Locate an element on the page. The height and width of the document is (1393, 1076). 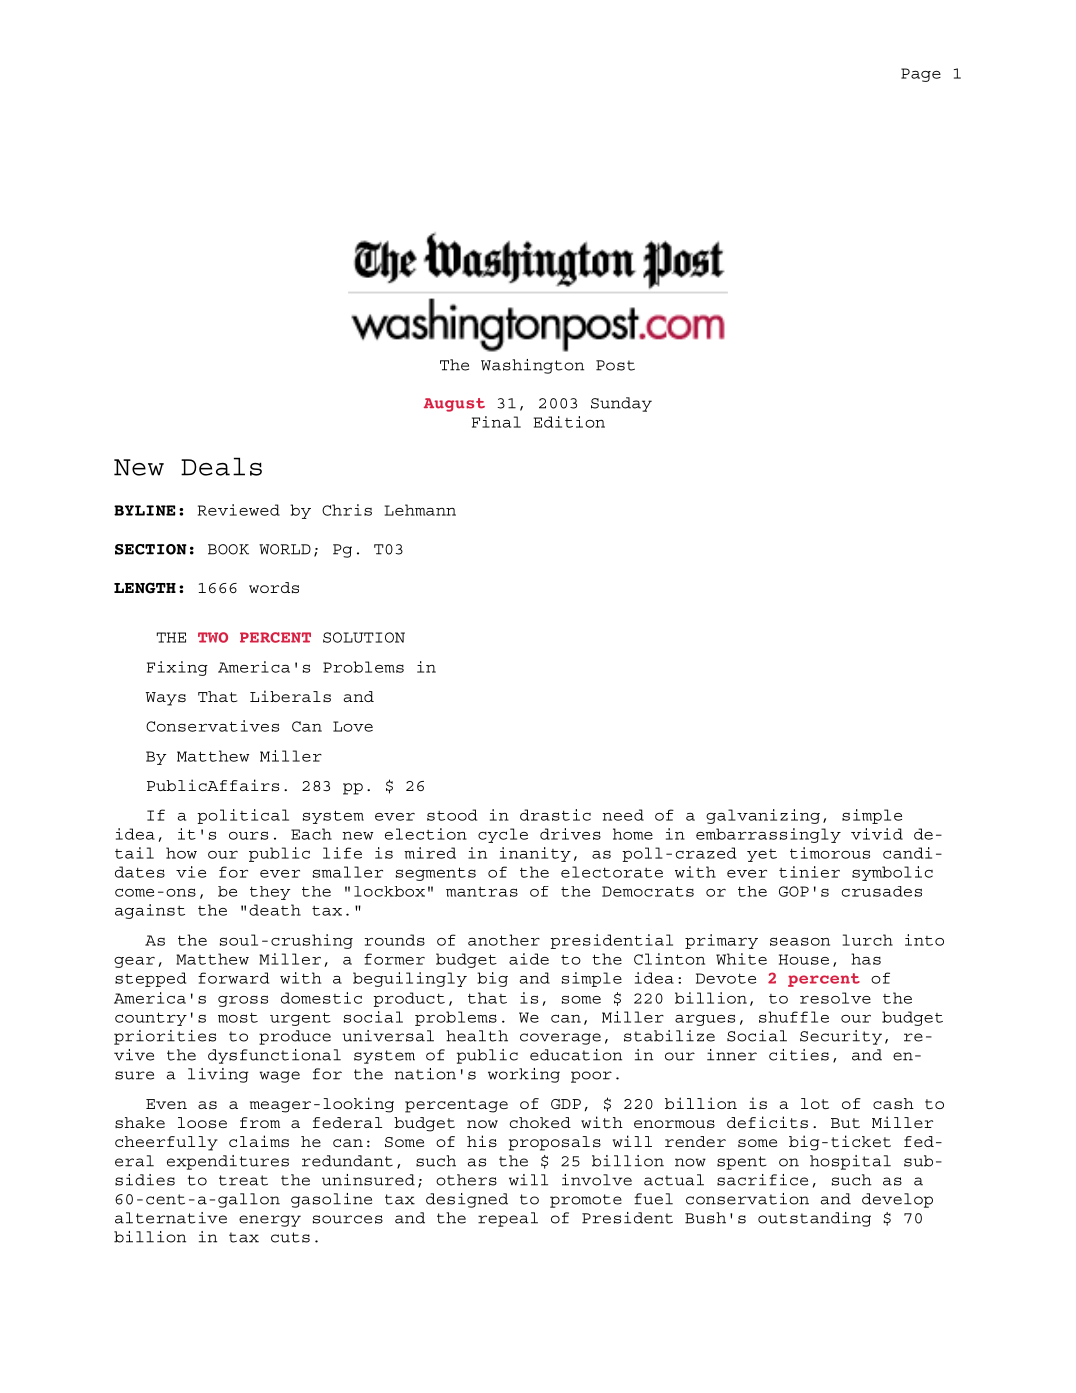
repeal is located at coordinates (508, 1219).
